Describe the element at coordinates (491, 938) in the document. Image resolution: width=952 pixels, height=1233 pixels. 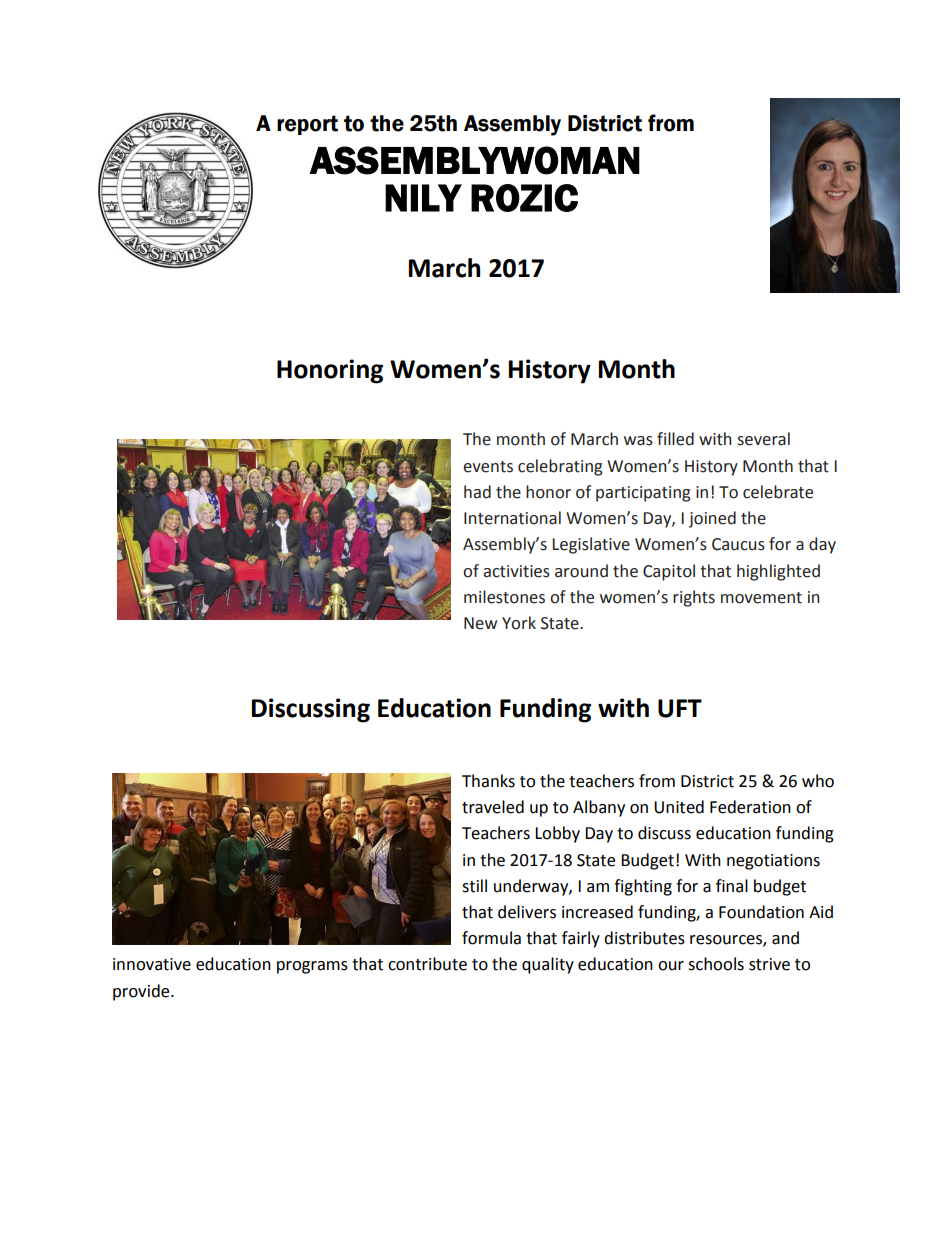
I see `formula` at that location.
